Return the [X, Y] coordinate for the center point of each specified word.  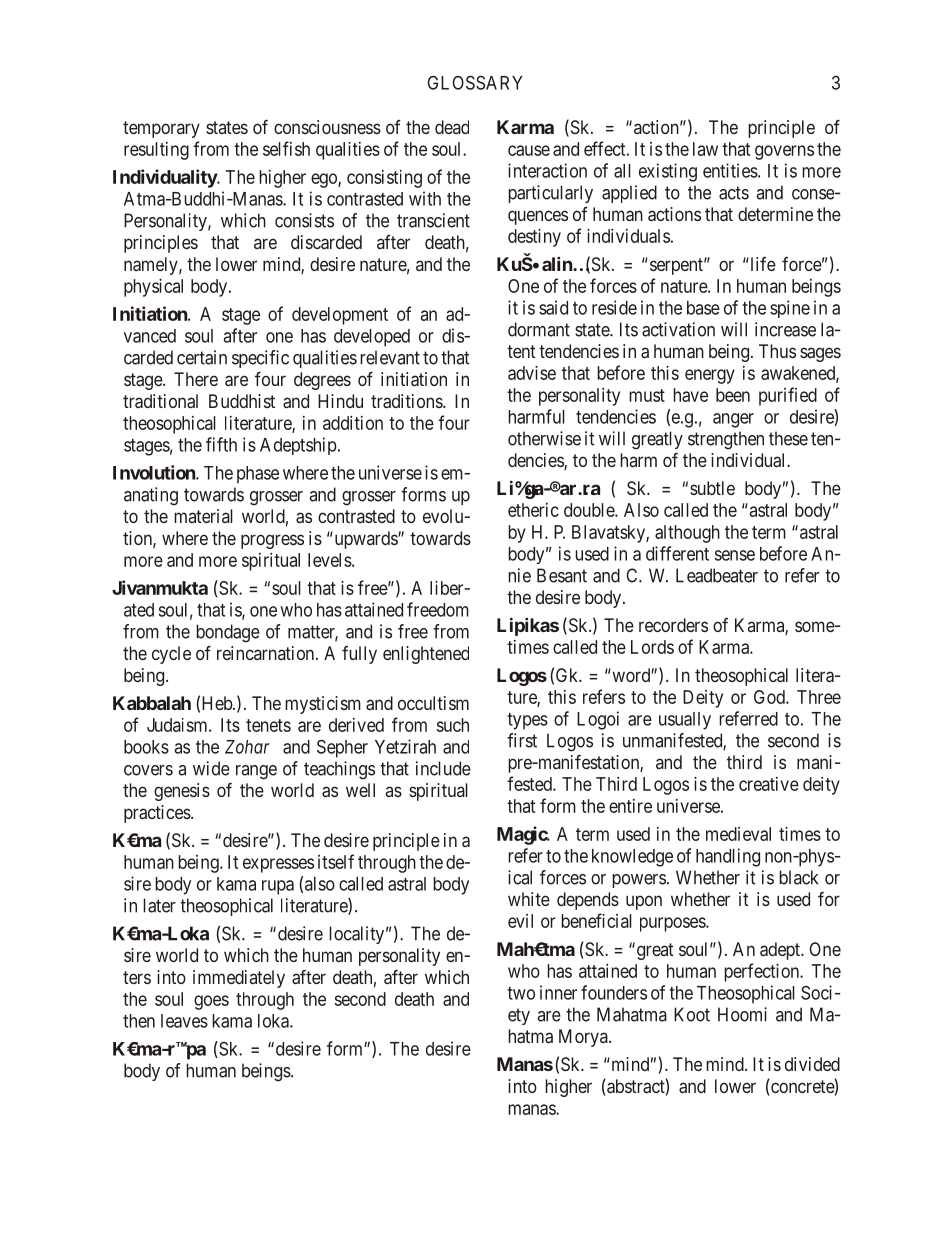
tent [521, 351]
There [196, 379]
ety [519, 1016]
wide [211, 768]
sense [735, 555]
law [708, 149]
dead [452, 127]
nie [519, 575]
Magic [523, 835]
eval [757, 834]
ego [326, 180]
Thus [777, 351]
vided [819, 1064]
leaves [184, 1021]
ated [139, 610]
